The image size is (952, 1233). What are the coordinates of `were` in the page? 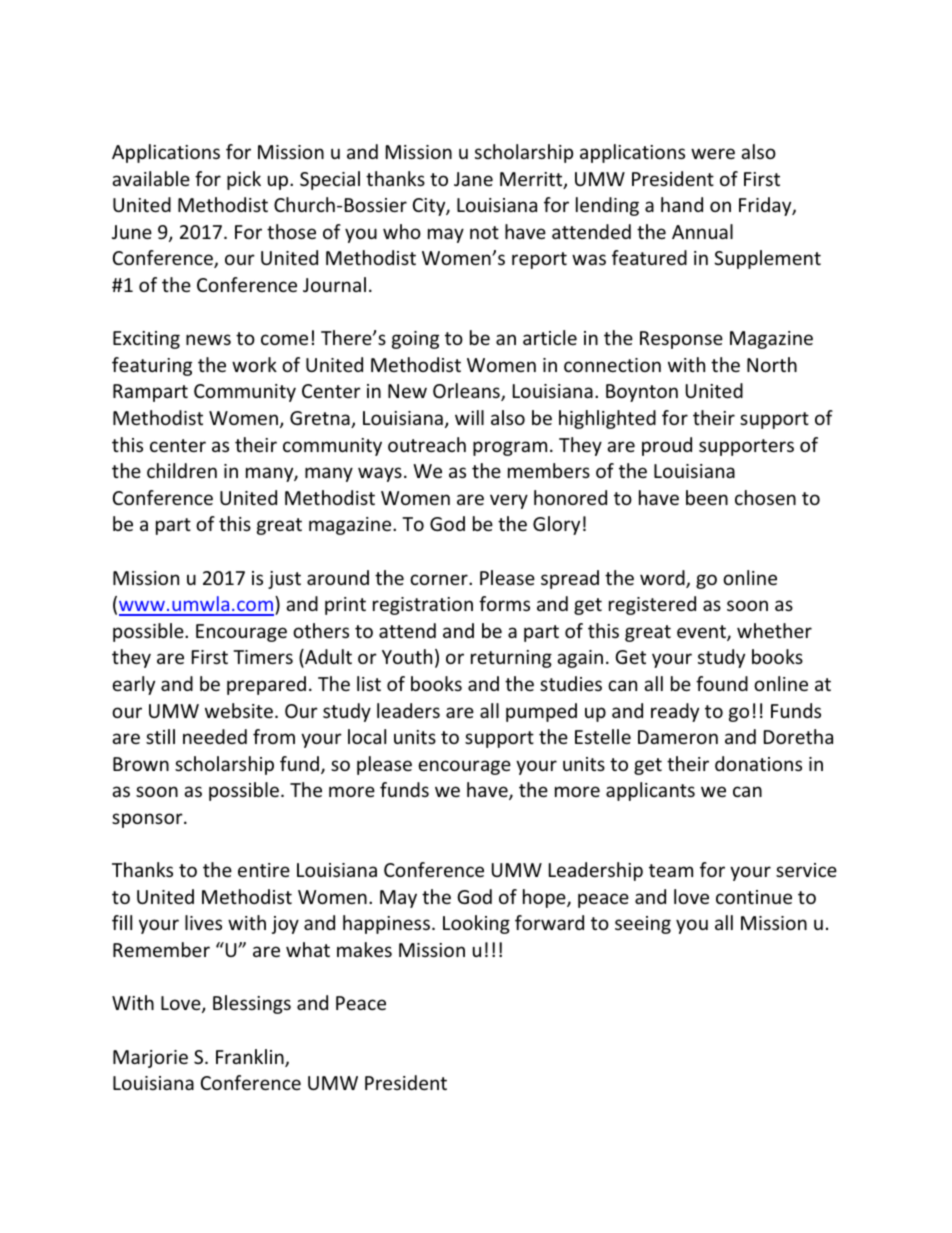 It's located at (713, 153).
